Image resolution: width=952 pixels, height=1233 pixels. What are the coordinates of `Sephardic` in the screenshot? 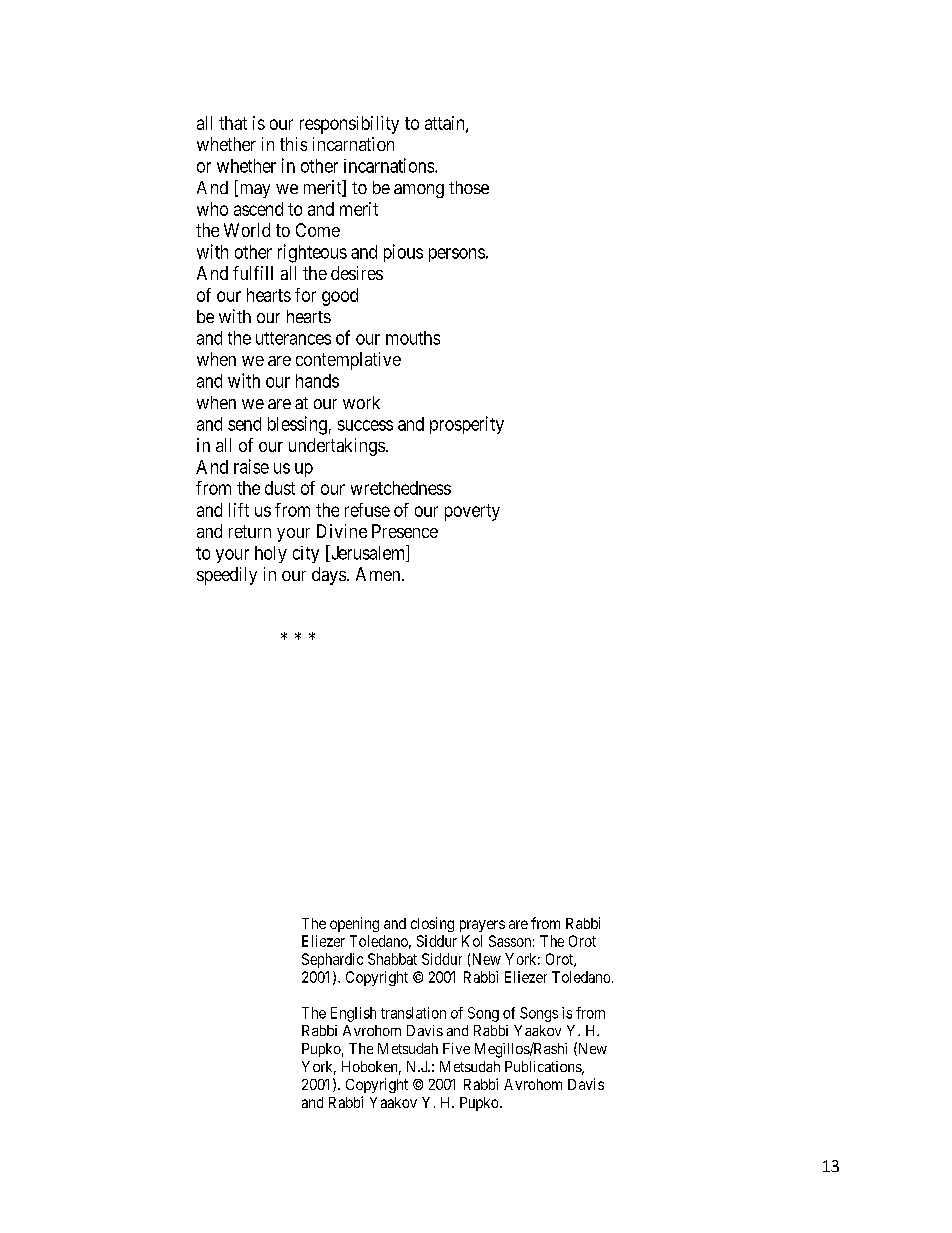 It's located at (332, 960).
